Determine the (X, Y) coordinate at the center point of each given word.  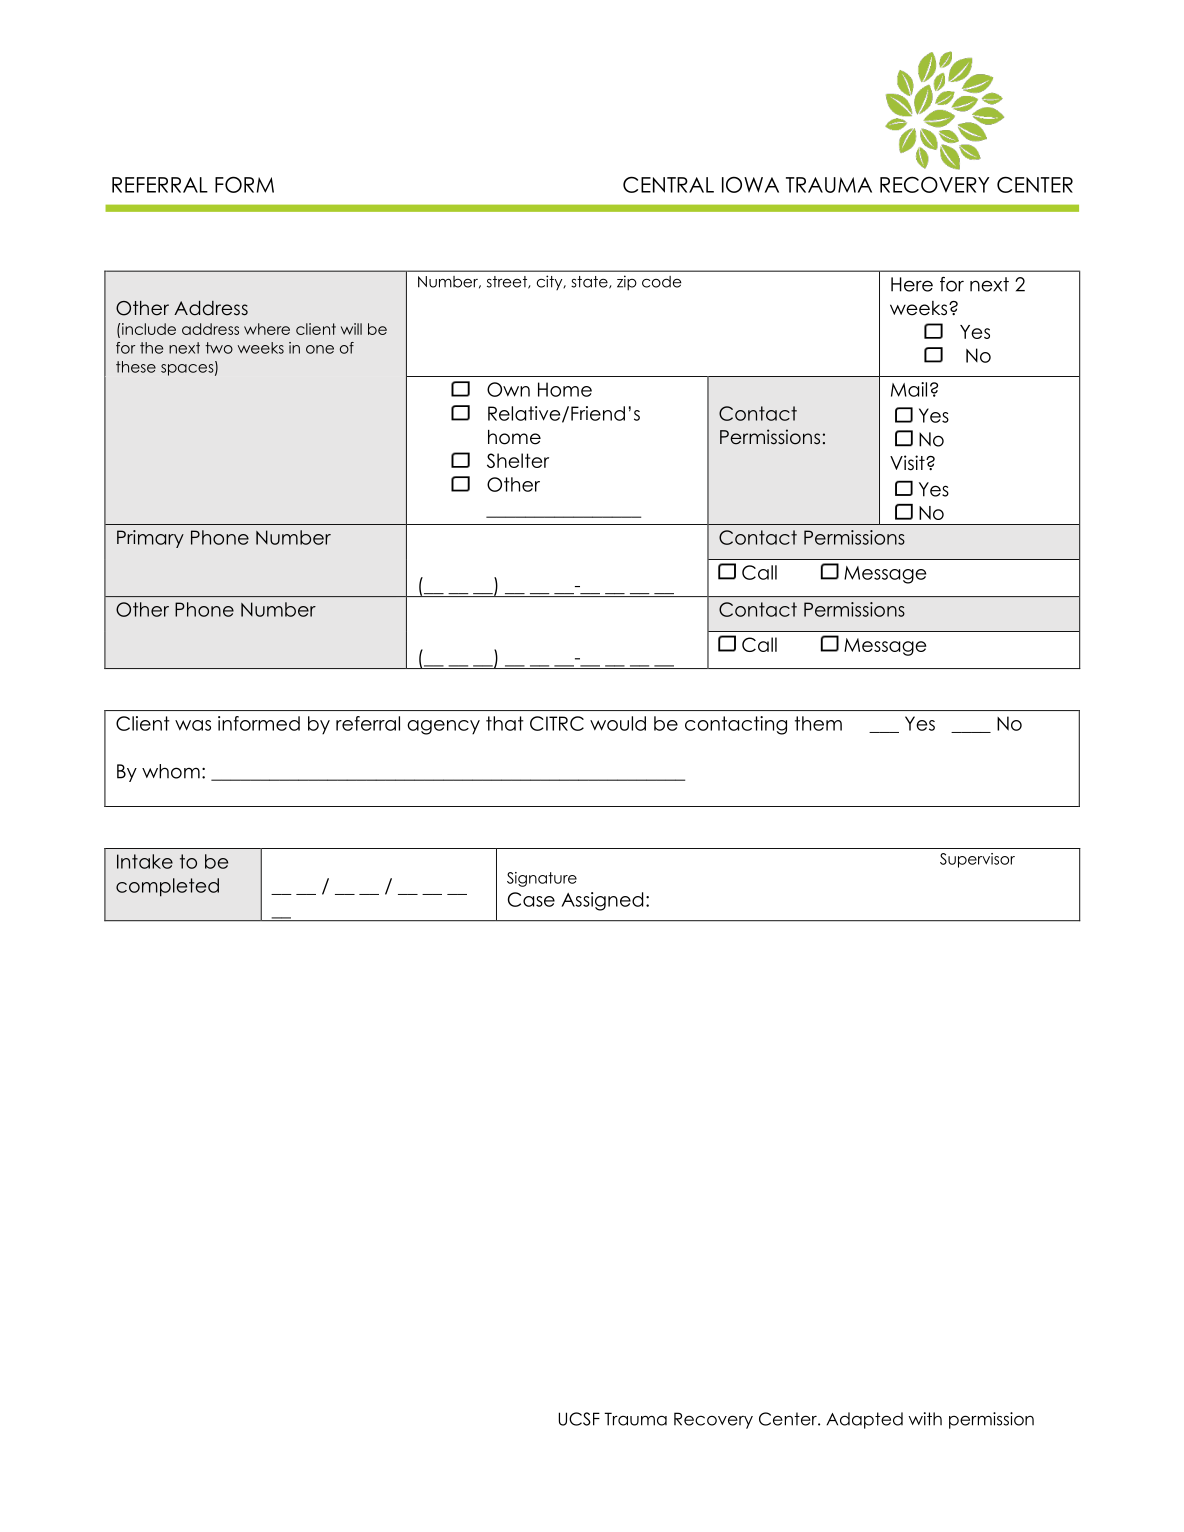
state (590, 282)
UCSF (579, 1419)
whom (171, 771)
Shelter (518, 460)
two (219, 348)
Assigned (602, 901)
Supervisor (977, 860)
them (818, 723)
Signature (542, 879)
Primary (150, 539)
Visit (908, 463)
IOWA (750, 184)
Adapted (864, 1420)
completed (167, 887)
